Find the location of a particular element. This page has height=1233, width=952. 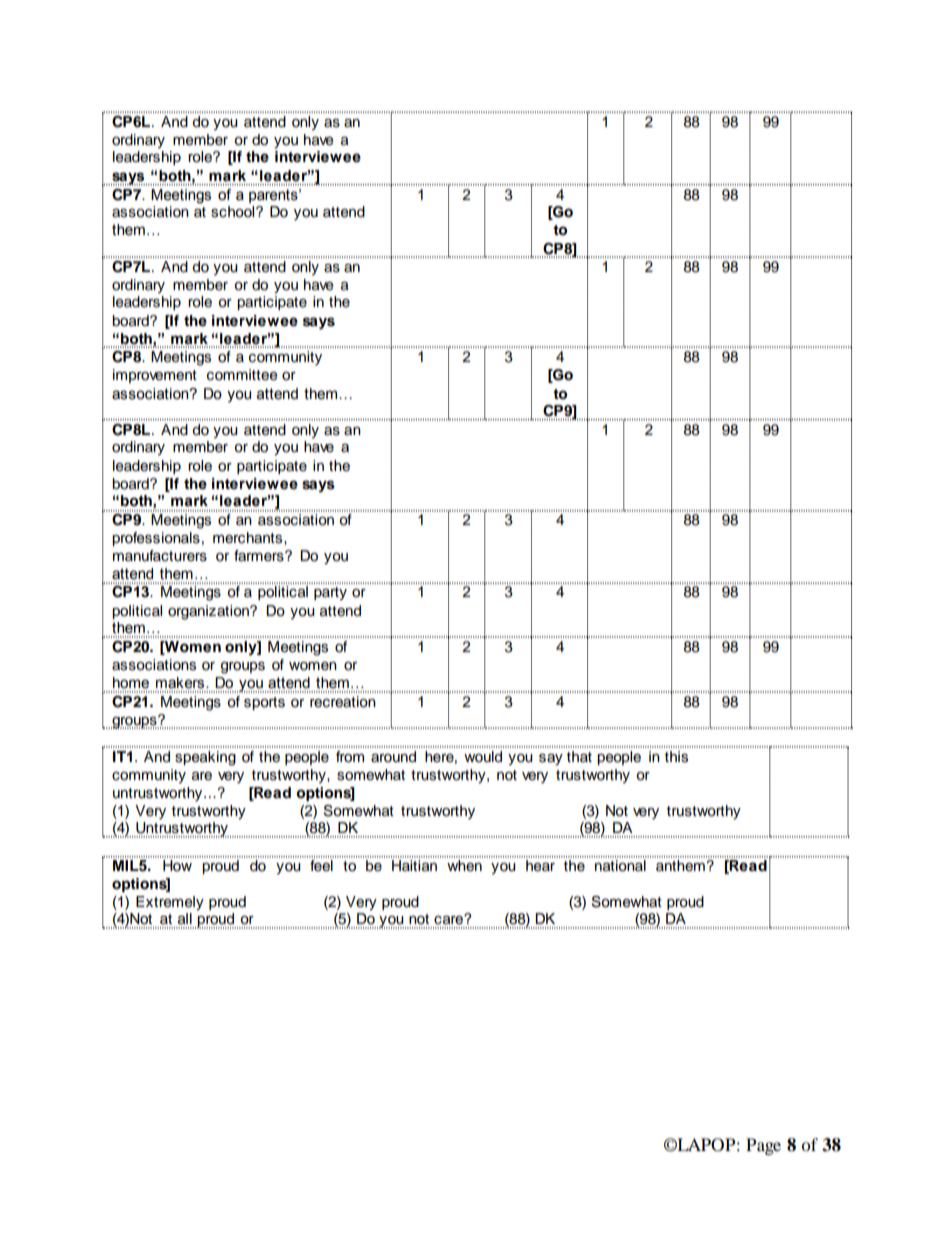

sports is located at coordinates (264, 703).
